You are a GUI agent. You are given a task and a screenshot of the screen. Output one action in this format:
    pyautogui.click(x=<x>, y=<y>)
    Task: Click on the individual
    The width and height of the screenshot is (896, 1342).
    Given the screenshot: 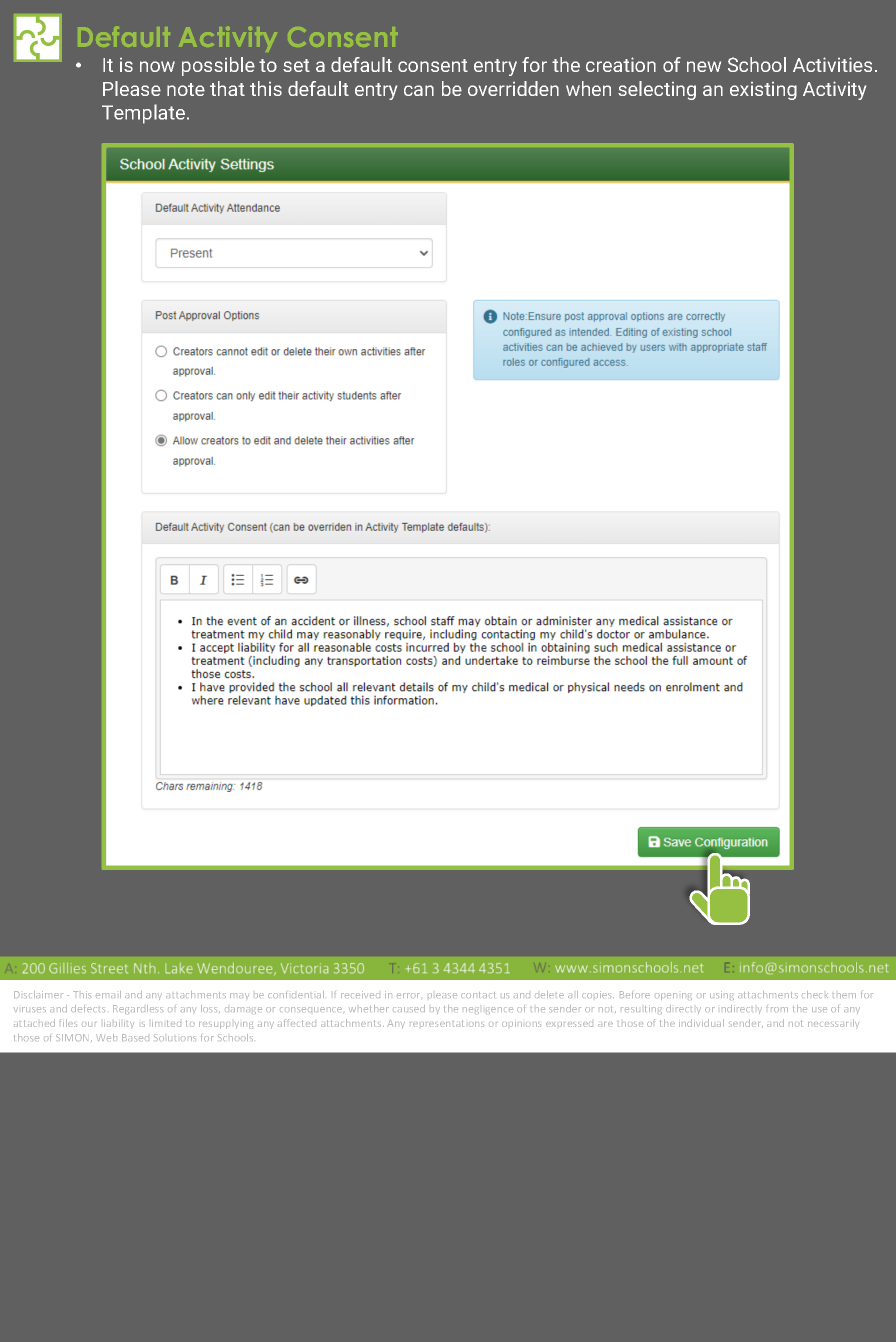 What is the action you would take?
    pyautogui.click(x=701, y=1023)
